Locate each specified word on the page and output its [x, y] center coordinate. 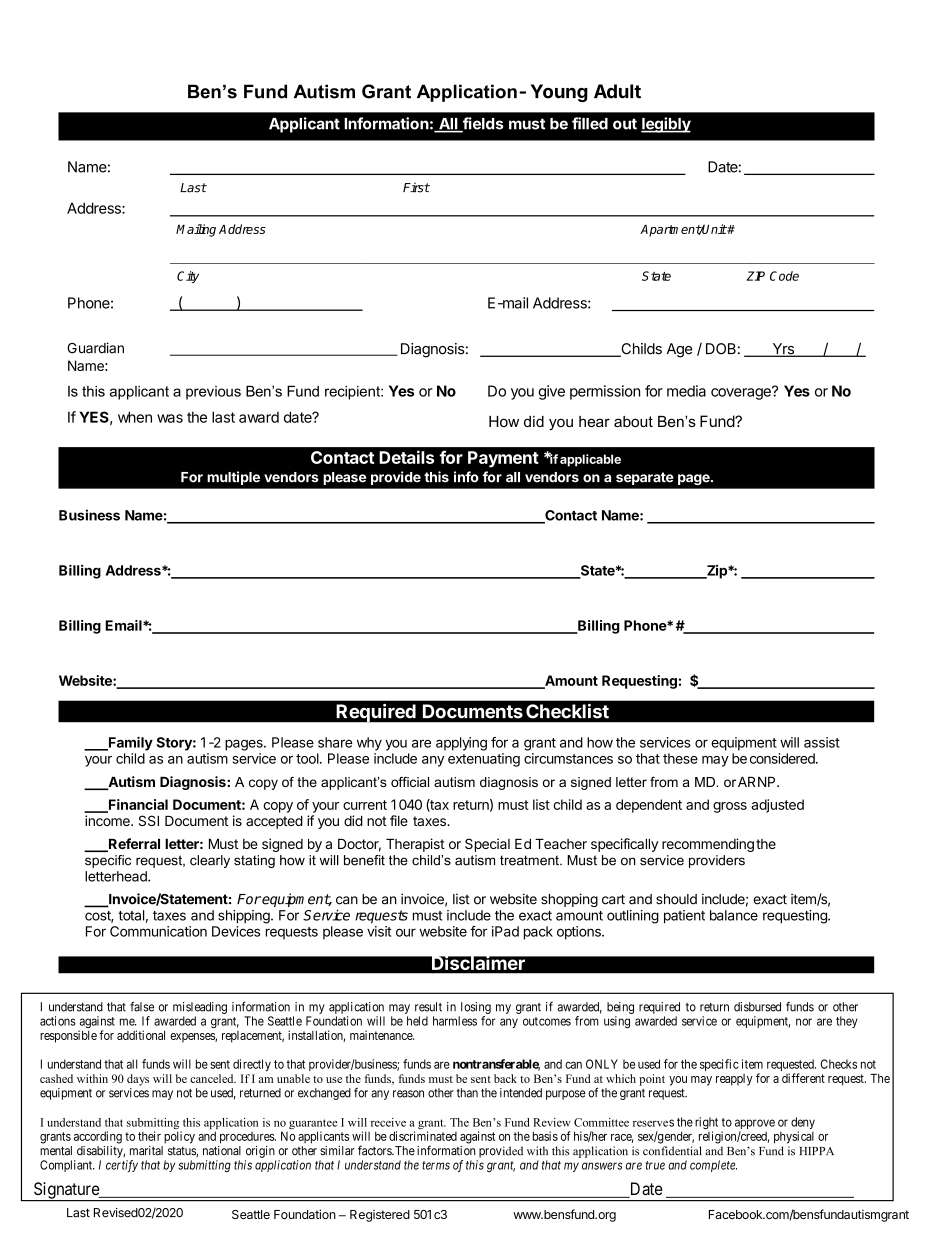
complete [713, 1166]
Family [130, 743]
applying [461, 744]
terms [436, 1165]
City [188, 277]
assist [822, 742]
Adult [617, 91]
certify [122, 1166]
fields [482, 124]
